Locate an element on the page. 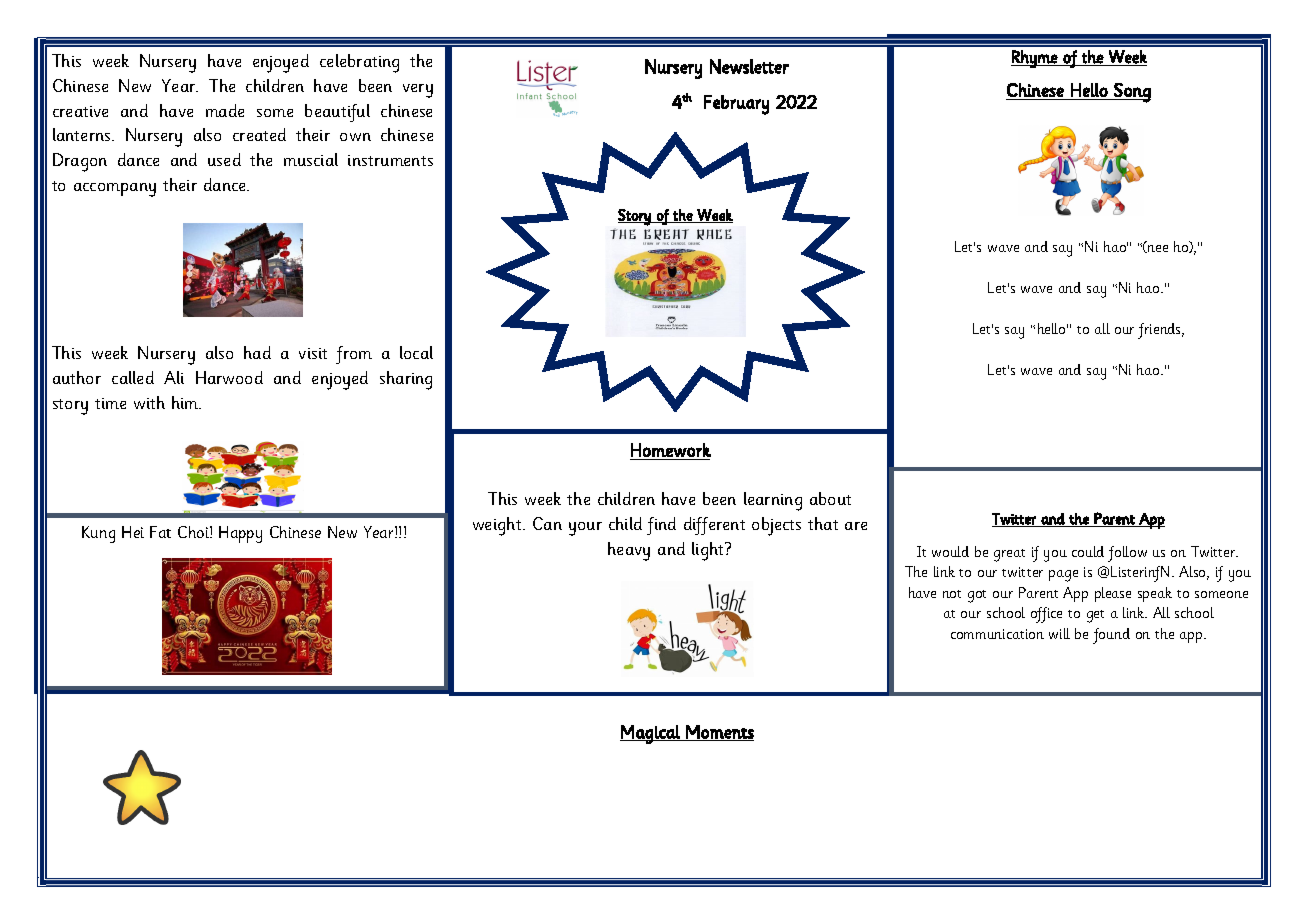  Magical is located at coordinates (651, 734).
